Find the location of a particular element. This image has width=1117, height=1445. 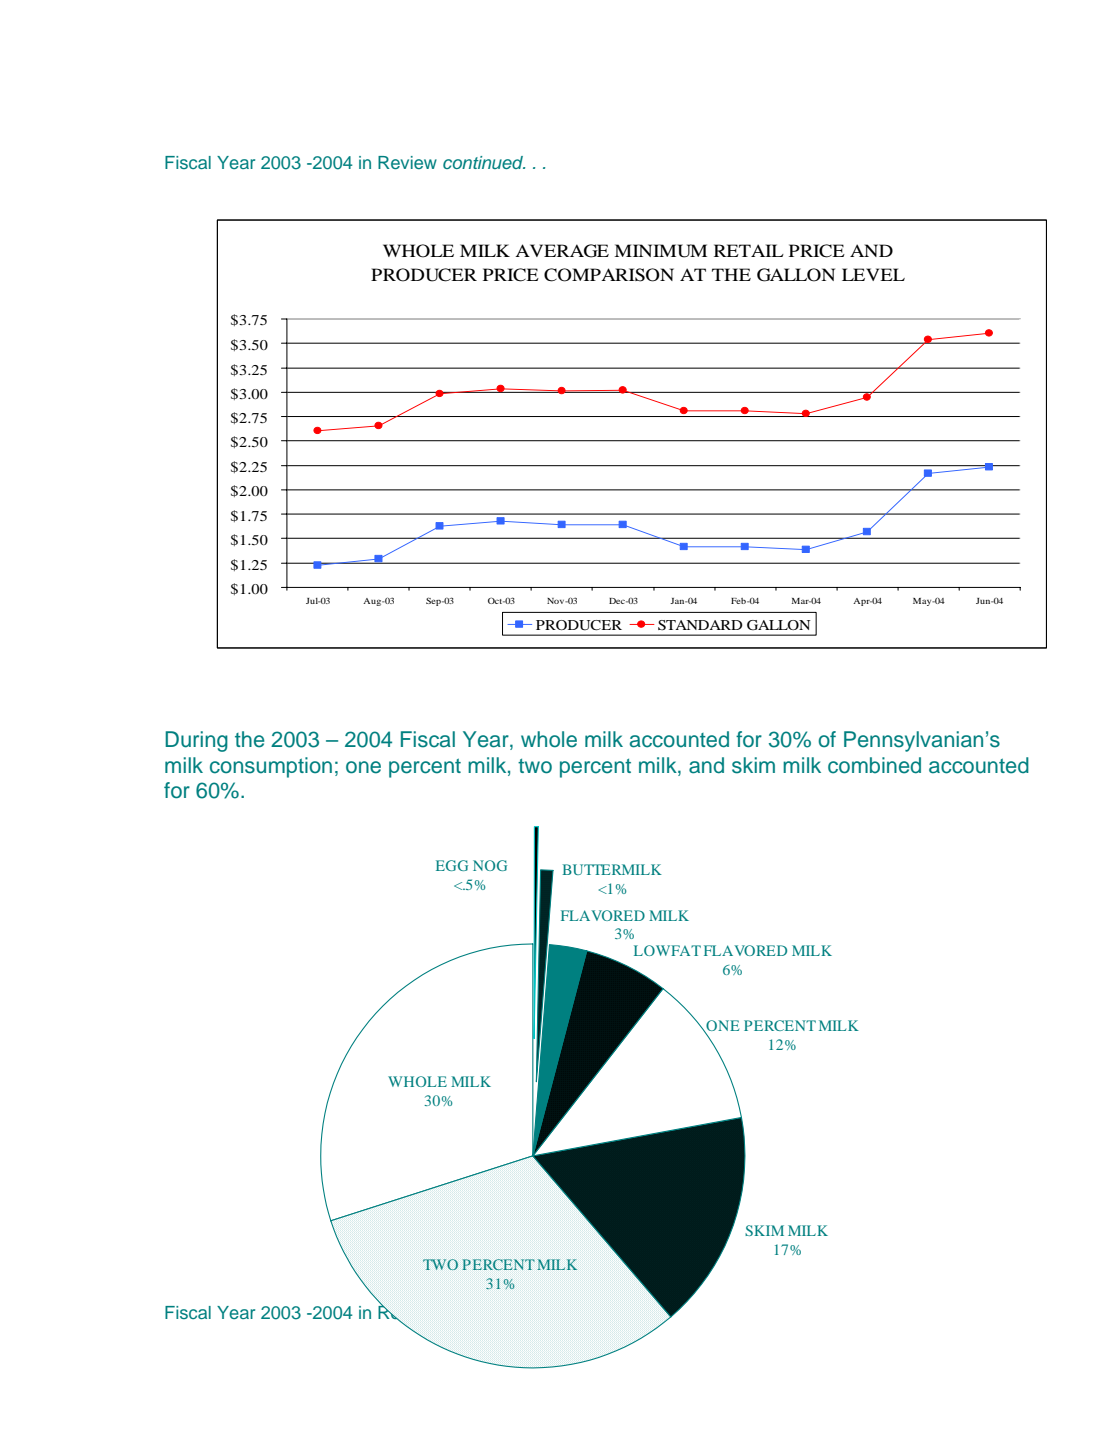

AVERAGE is located at coordinates (562, 251).
